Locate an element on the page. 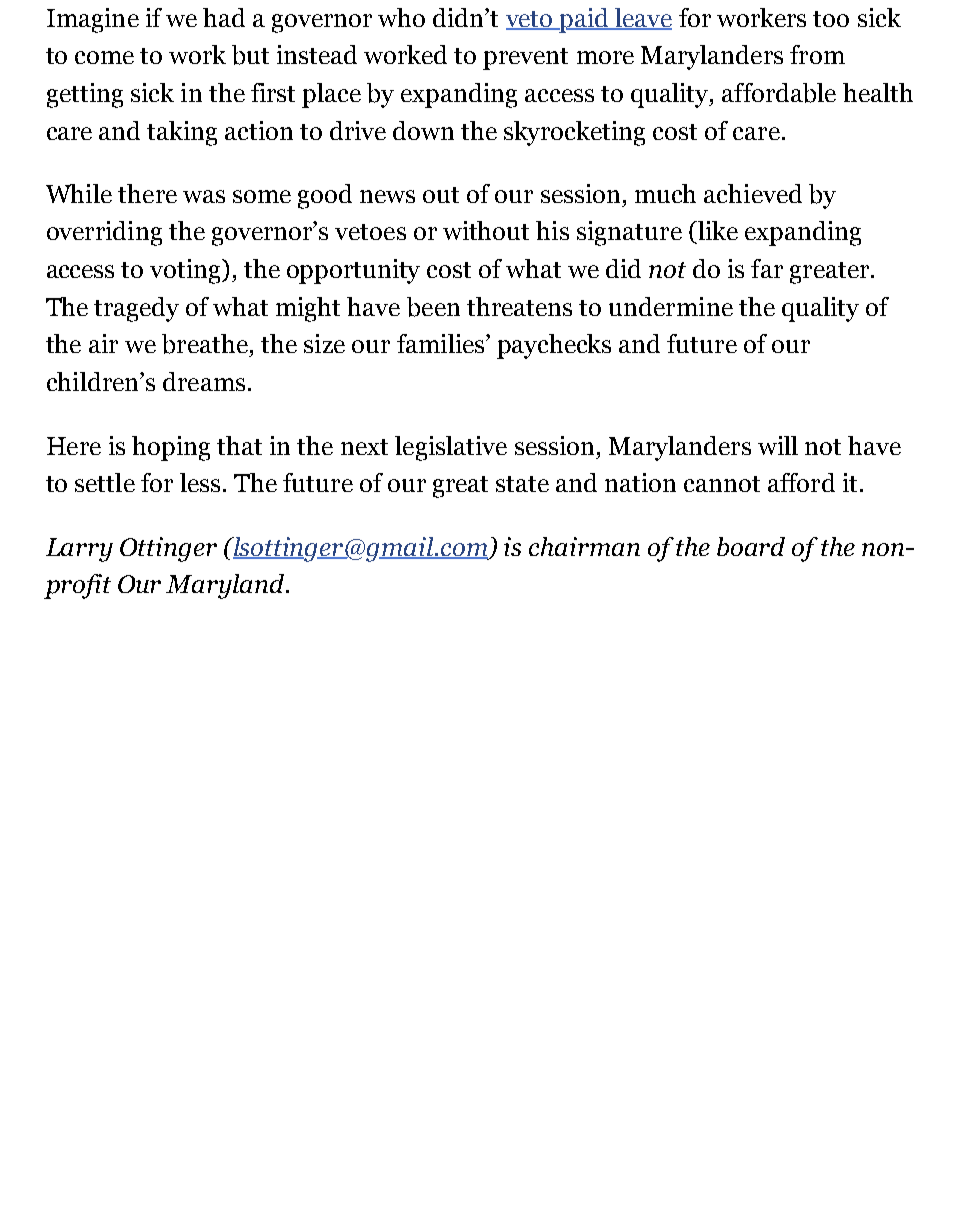 This page has width=967, height=1232. had is located at coordinates (224, 17).
